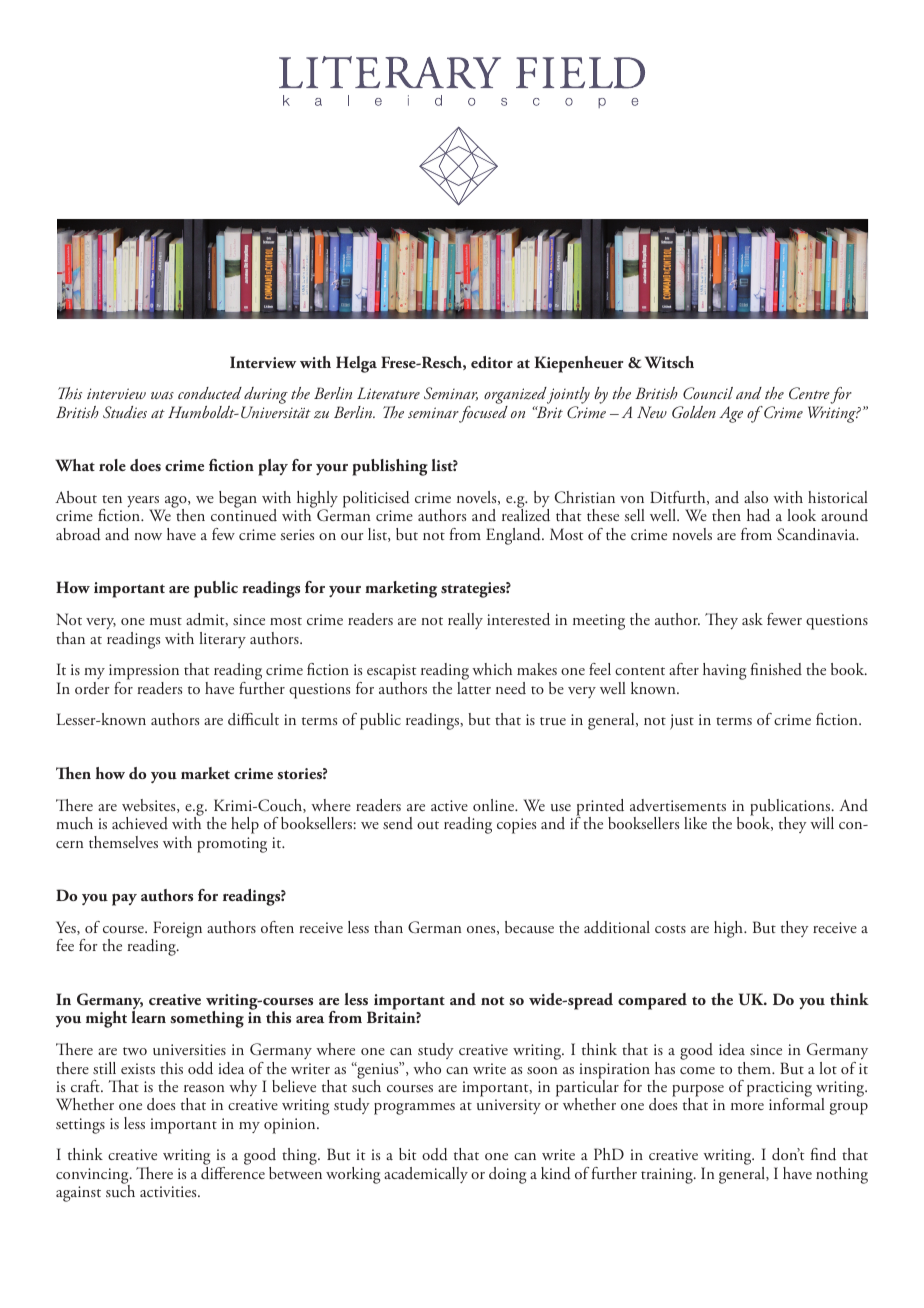 This screenshot has width=924, height=1308. Describe the element at coordinates (148, 1017) in the screenshot. I see `learn` at that location.
